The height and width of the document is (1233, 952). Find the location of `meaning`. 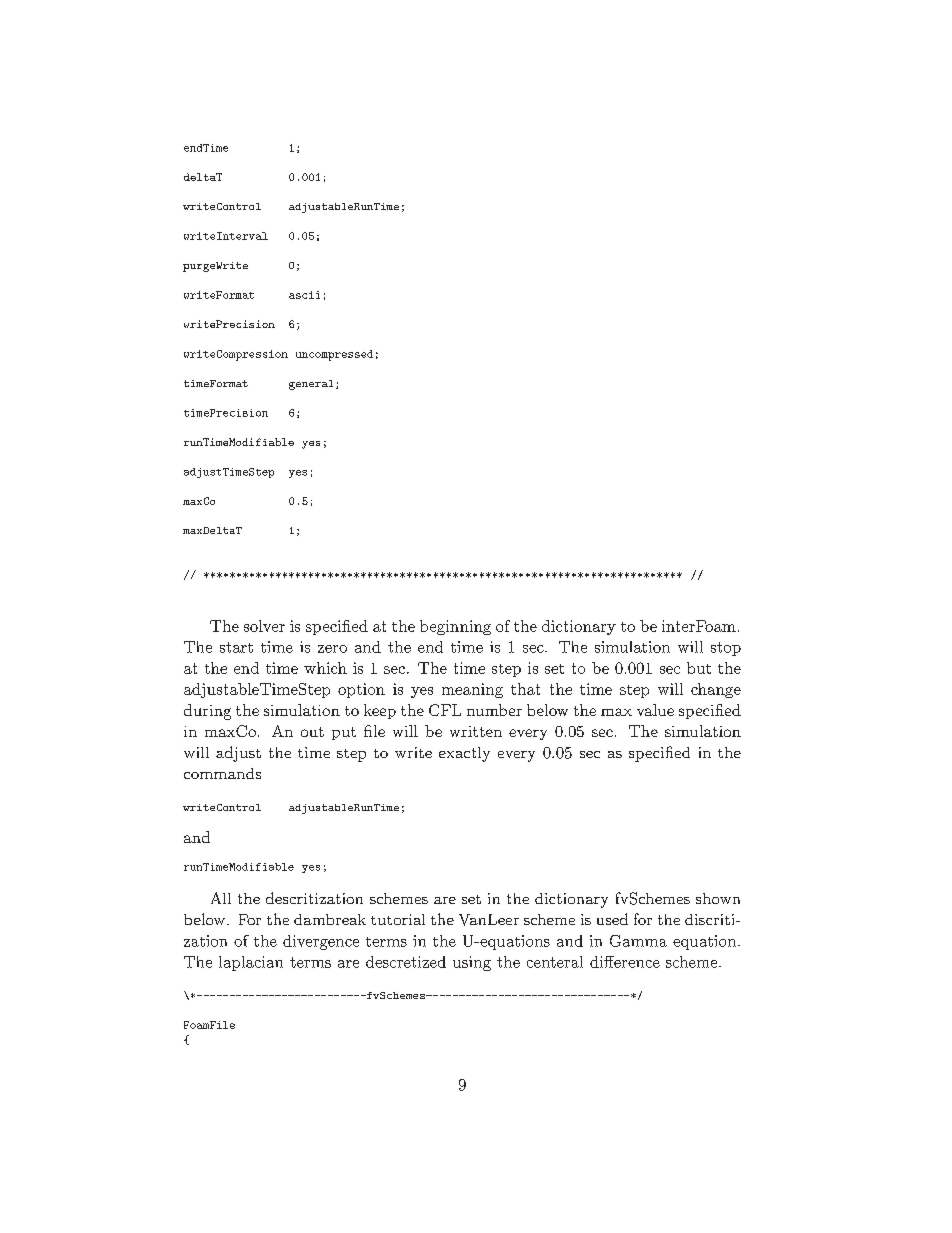

meaning is located at coordinates (472, 690).
